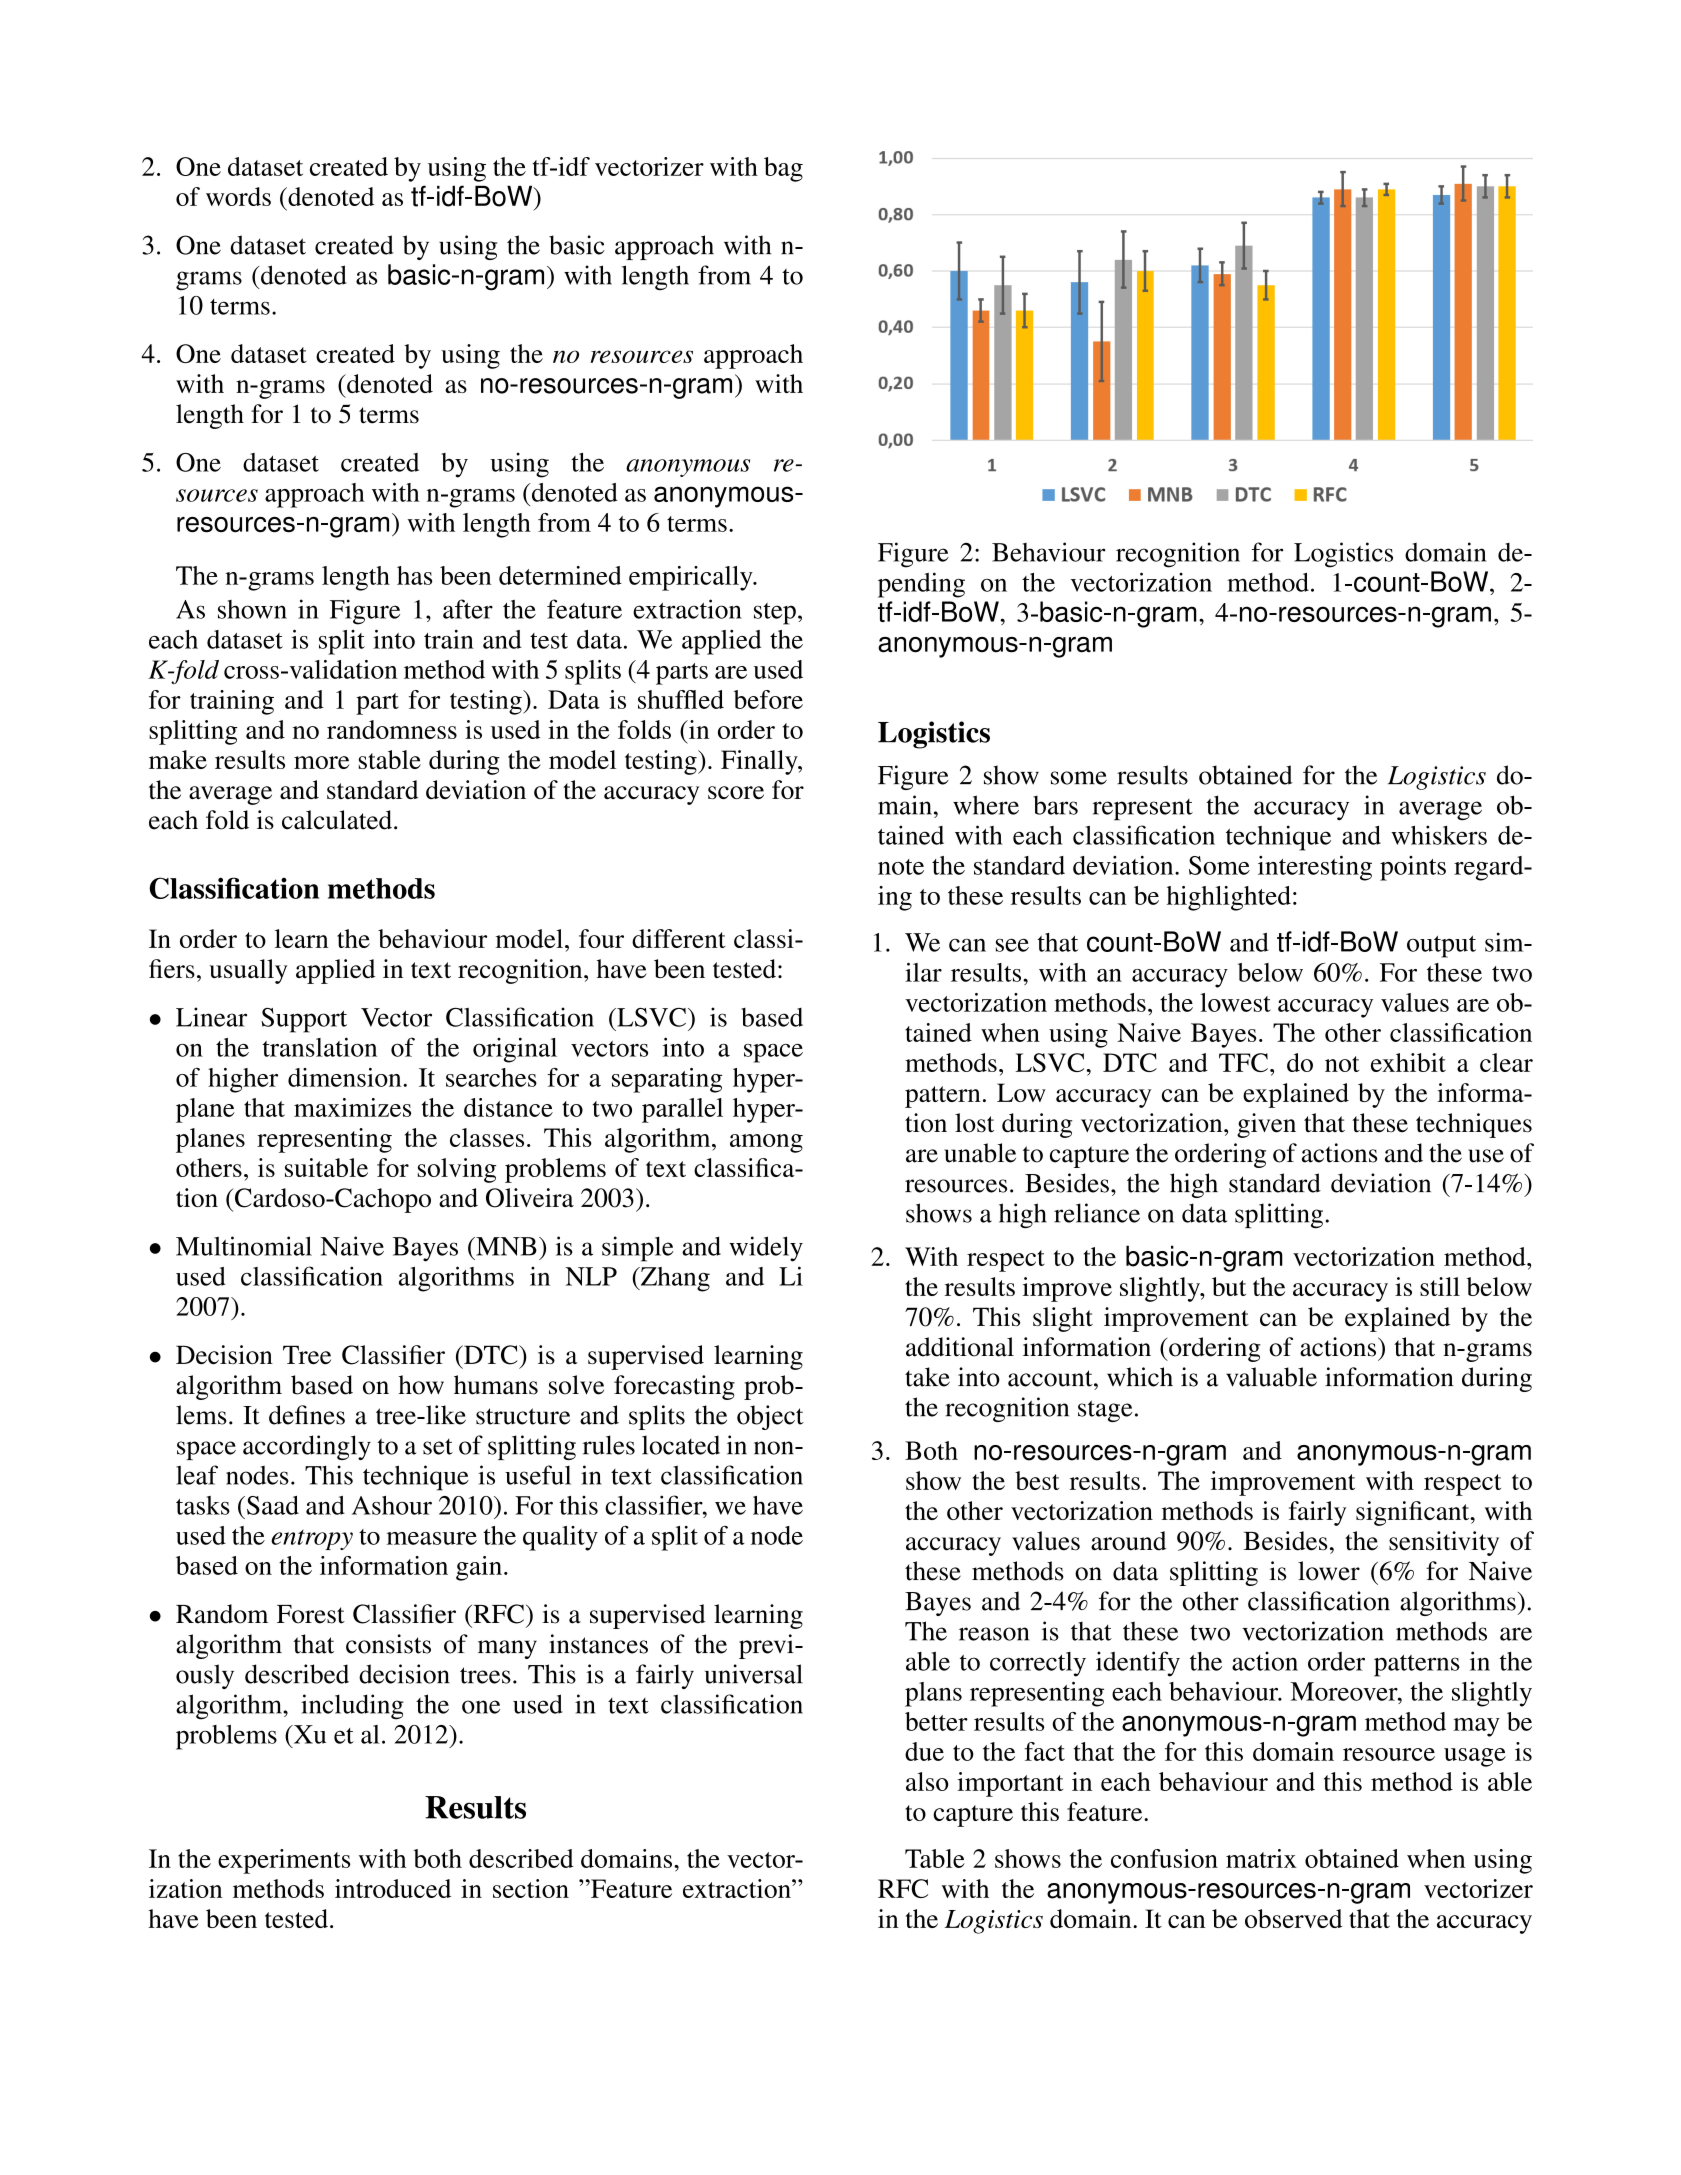 The width and height of the page is (1681, 2175). I want to click on score, so click(736, 792).
